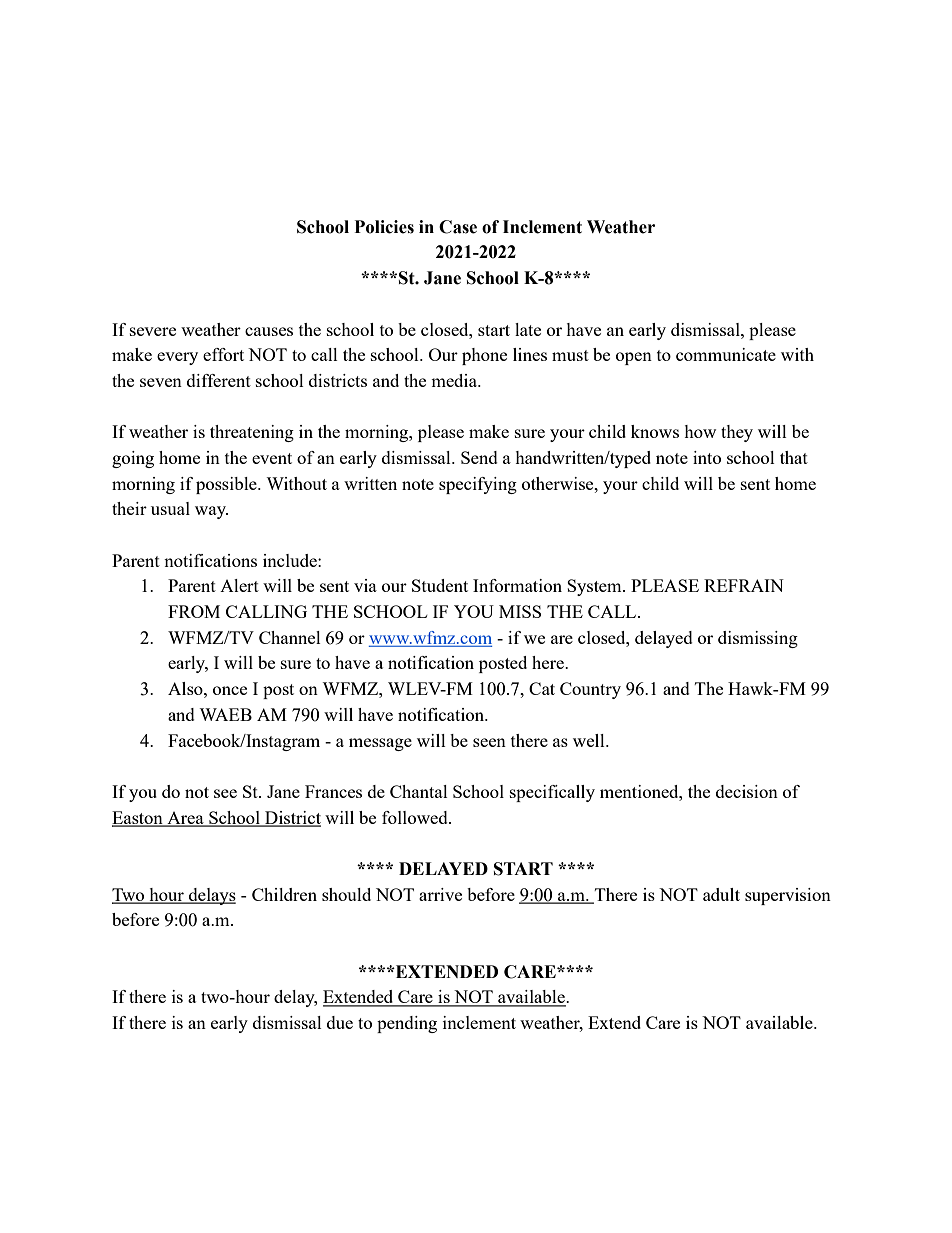 This screenshot has width=952, height=1233. Describe the element at coordinates (458, 227) in the screenshot. I see `Case` at that location.
